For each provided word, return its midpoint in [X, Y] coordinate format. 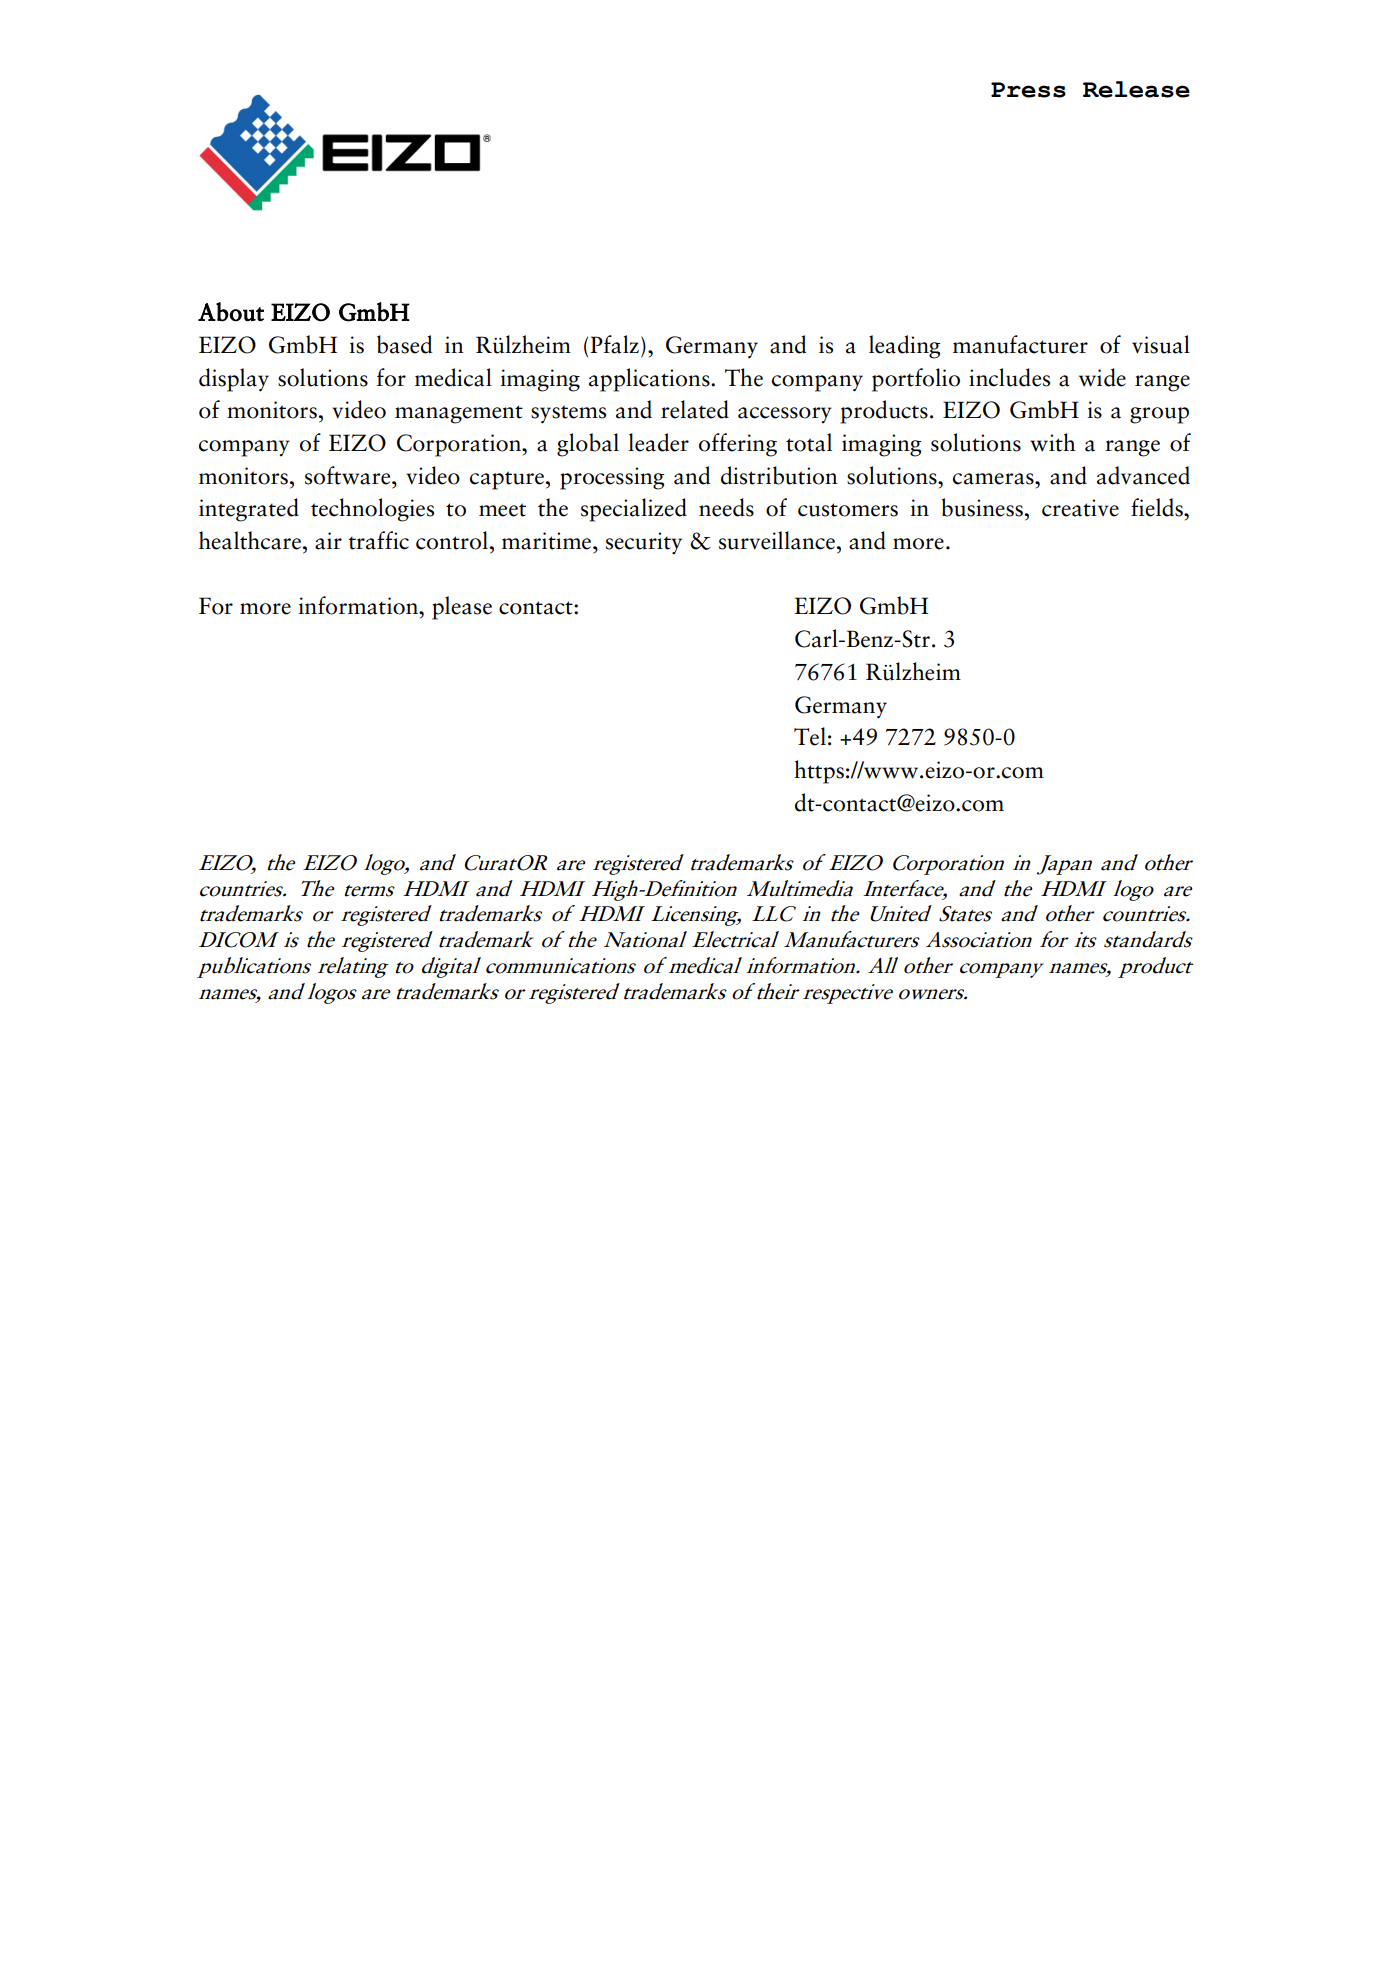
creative [1080, 508]
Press [1028, 90]
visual [1161, 344]
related [695, 409]
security [644, 543]
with [1053, 442]
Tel [810, 736]
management [459, 414]
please [462, 608]
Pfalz [614, 344]
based [404, 344]
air [328, 541]
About [231, 312]
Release [1136, 89]
